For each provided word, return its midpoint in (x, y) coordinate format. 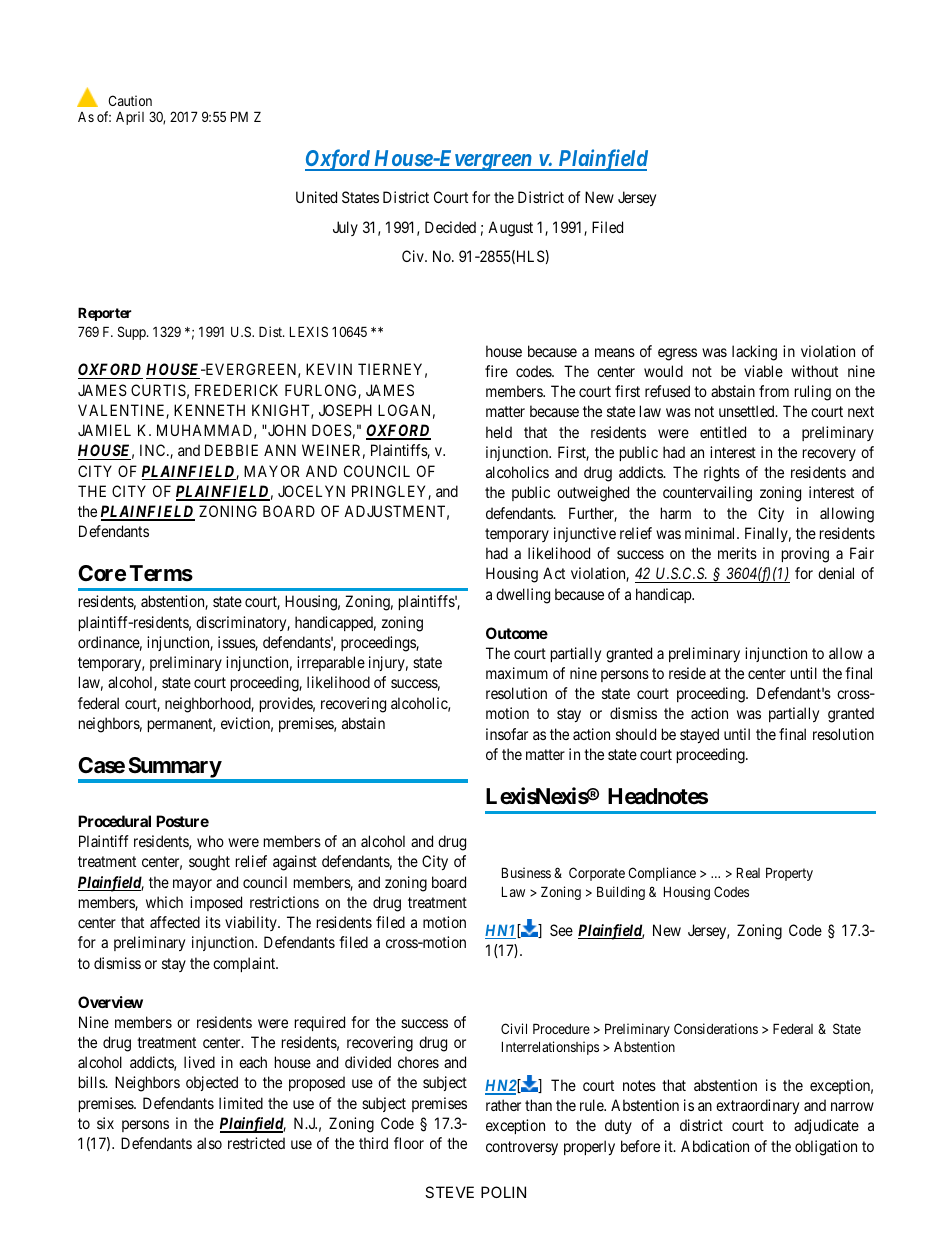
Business (526, 872)
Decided (450, 227)
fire (496, 371)
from (774, 391)
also (209, 1143)
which (164, 902)
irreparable (331, 663)
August (510, 229)
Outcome (517, 633)
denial (836, 573)
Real (748, 872)
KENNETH (209, 410)
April (130, 118)
